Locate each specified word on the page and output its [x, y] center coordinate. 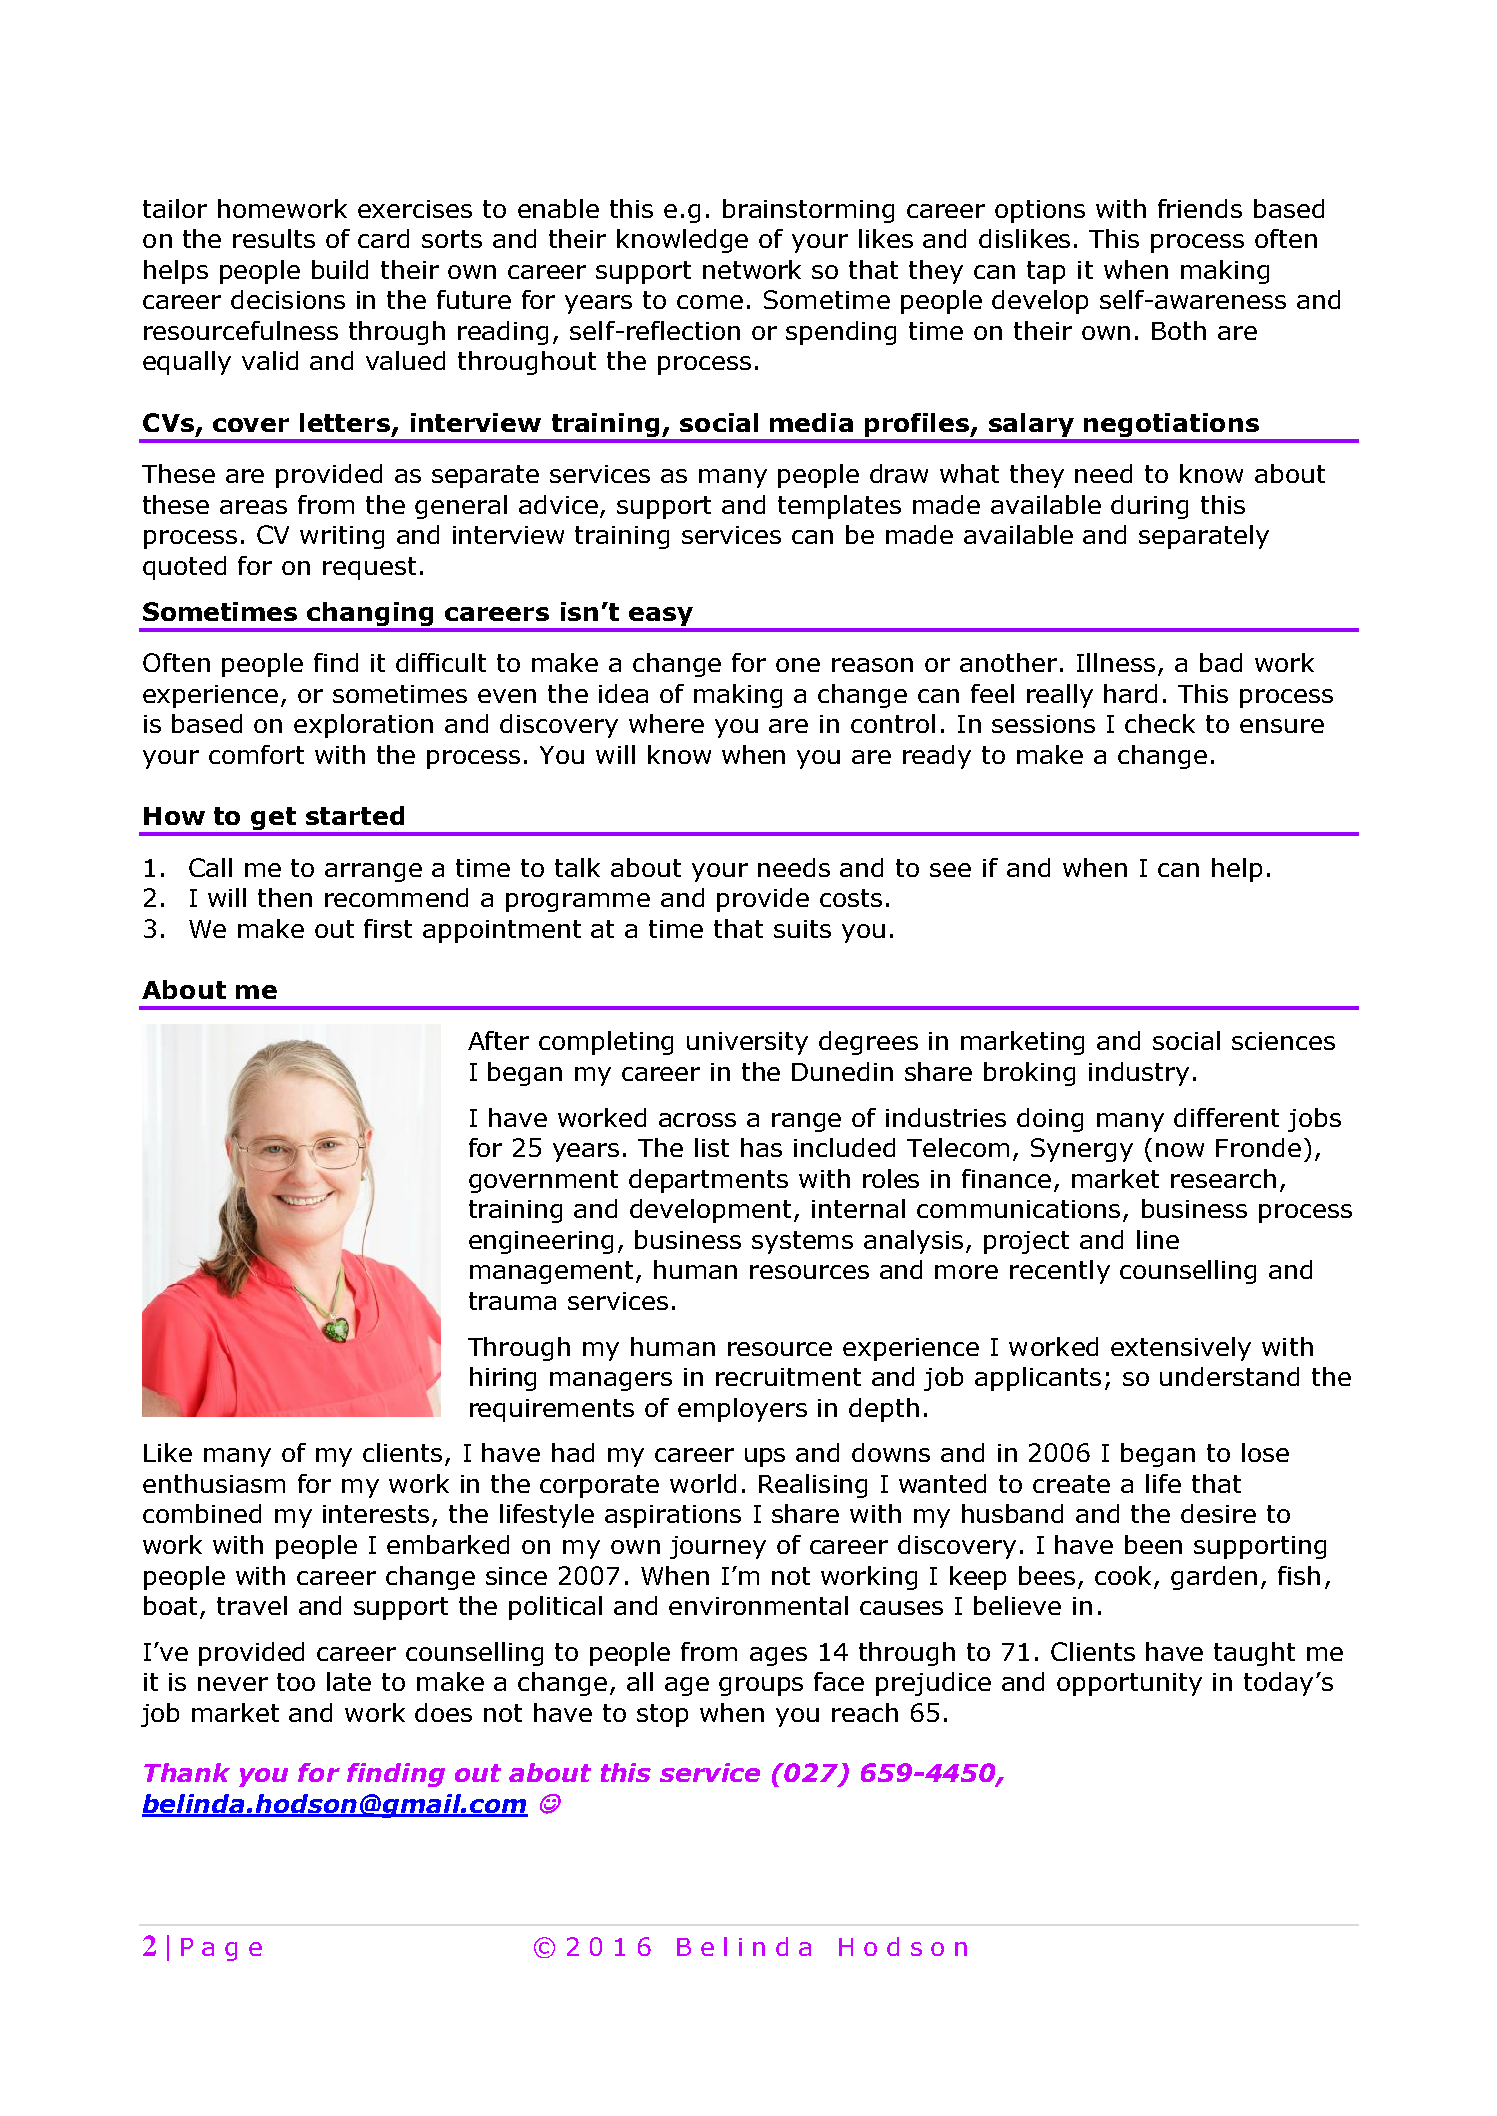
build [340, 269]
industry [1139, 1074]
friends [1200, 208]
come [710, 302]
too [296, 1682]
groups [761, 1686]
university [747, 1043]
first [388, 928]
